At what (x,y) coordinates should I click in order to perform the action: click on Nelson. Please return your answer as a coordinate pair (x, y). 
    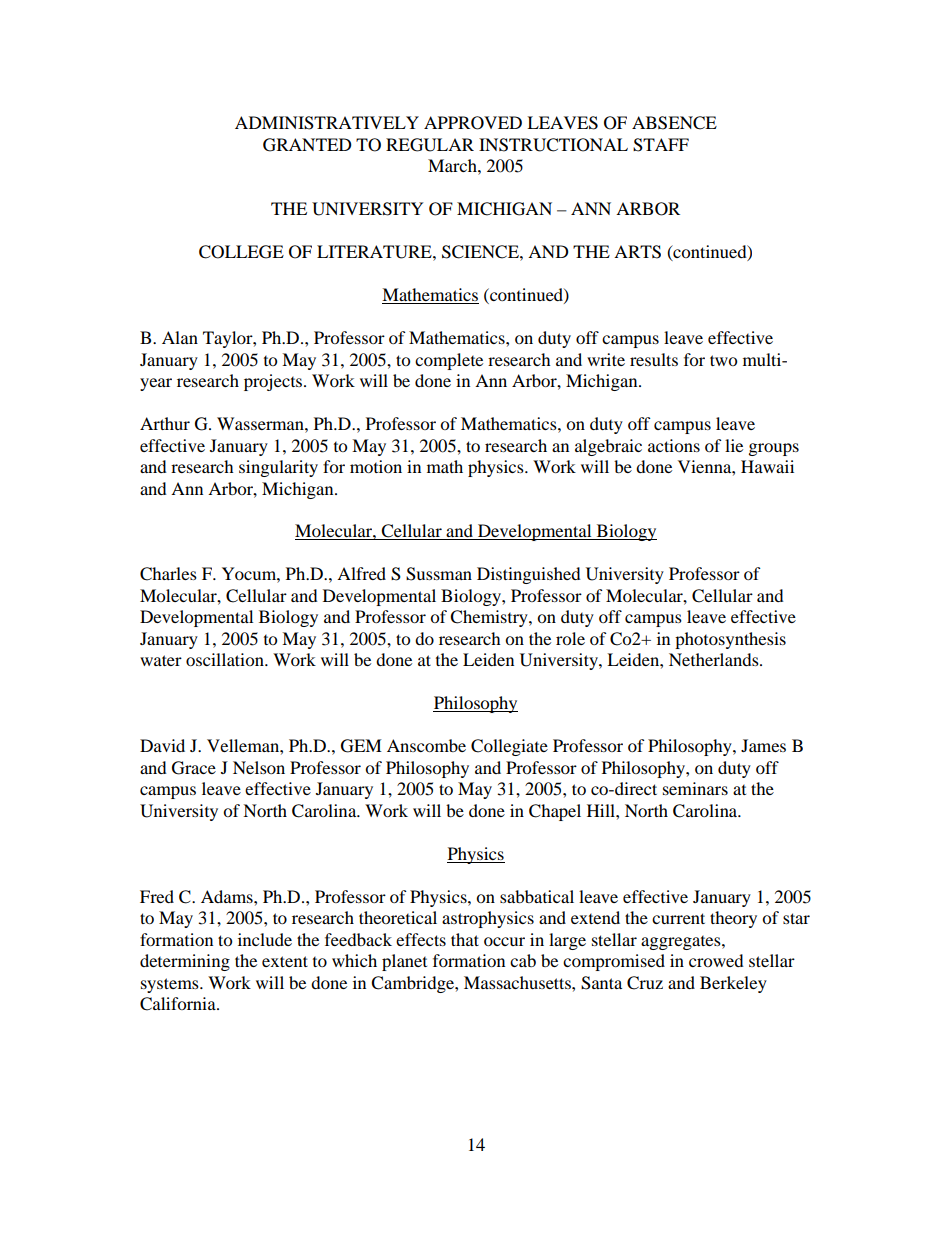
    Looking at the image, I should click on (259, 767).
